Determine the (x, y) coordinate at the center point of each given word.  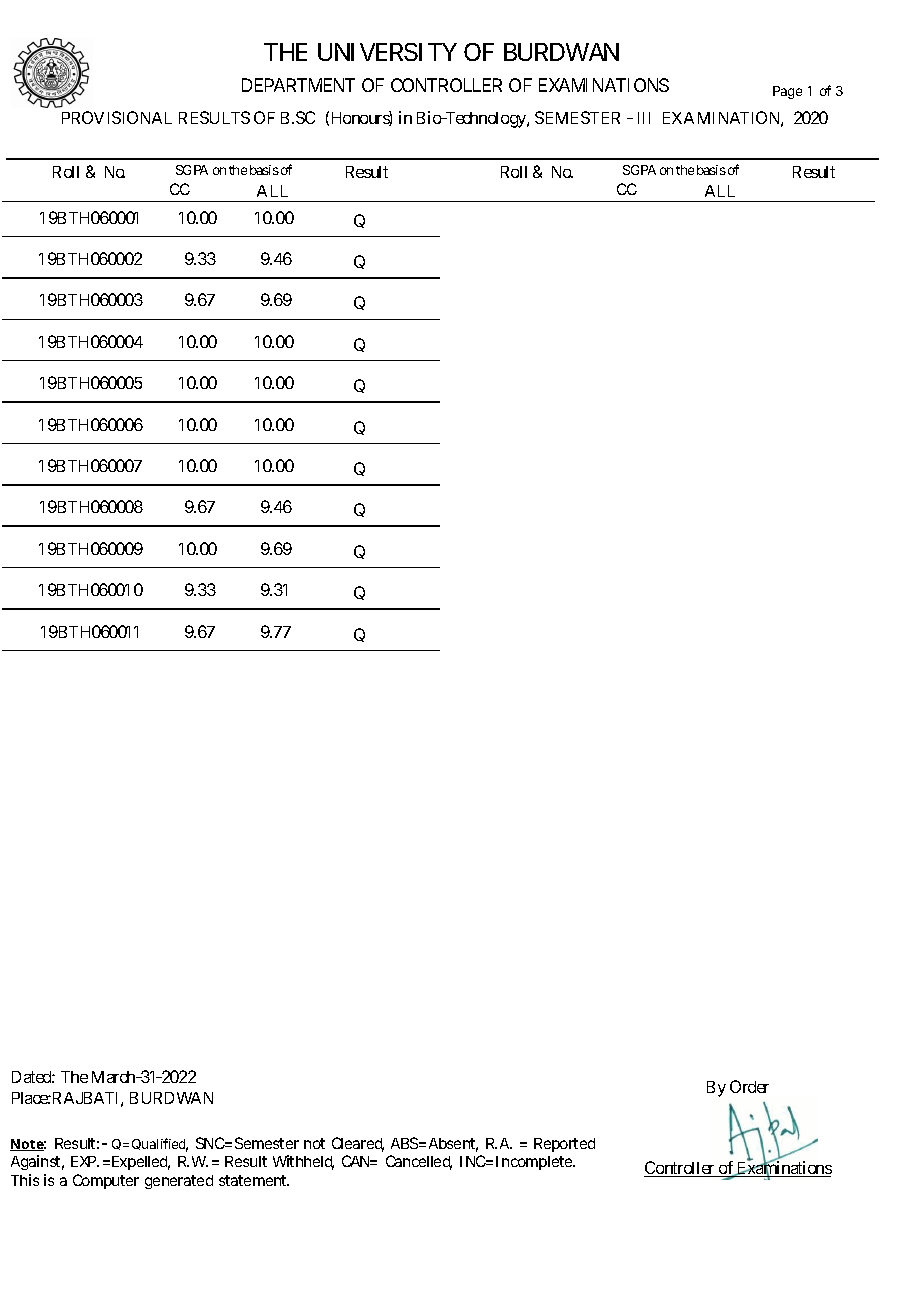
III (644, 118)
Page (787, 92)
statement (254, 1180)
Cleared (358, 1144)
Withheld (303, 1162)
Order (749, 1086)
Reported (564, 1145)
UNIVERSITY (387, 52)
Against (37, 1162)
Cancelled (419, 1162)
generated (179, 1182)
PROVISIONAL (117, 117)
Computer (106, 1181)
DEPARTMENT (298, 85)
